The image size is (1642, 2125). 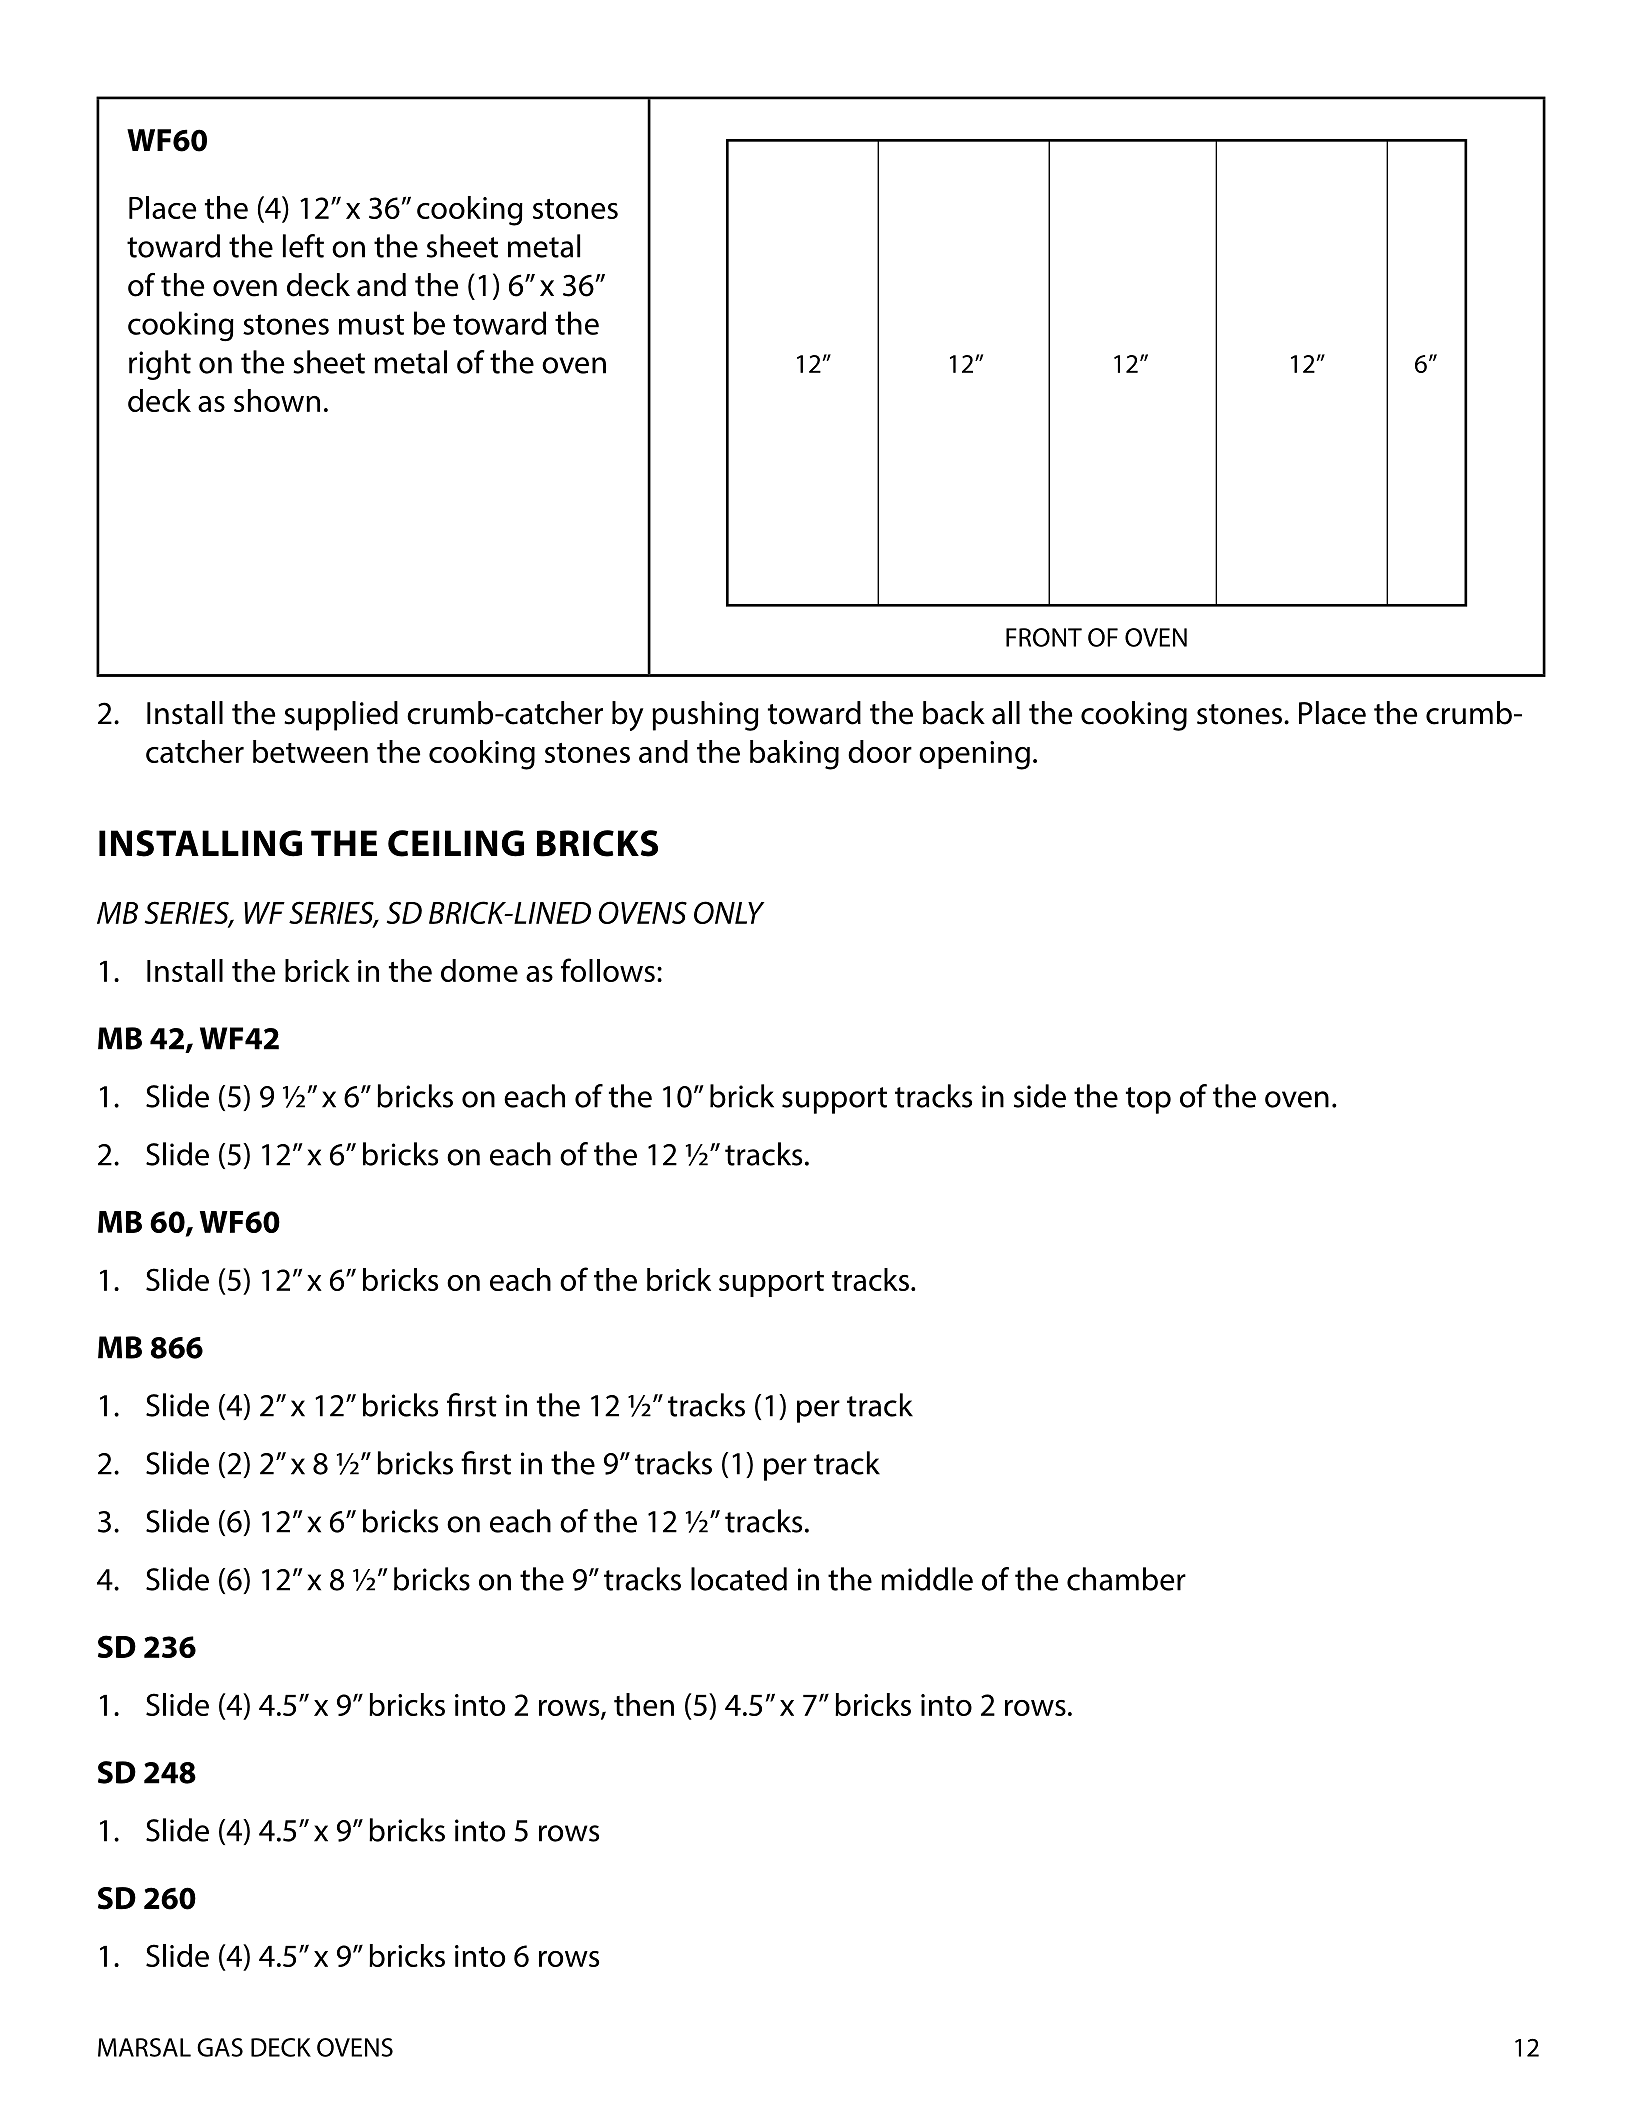 I want to click on pushing, so click(x=705, y=716).
